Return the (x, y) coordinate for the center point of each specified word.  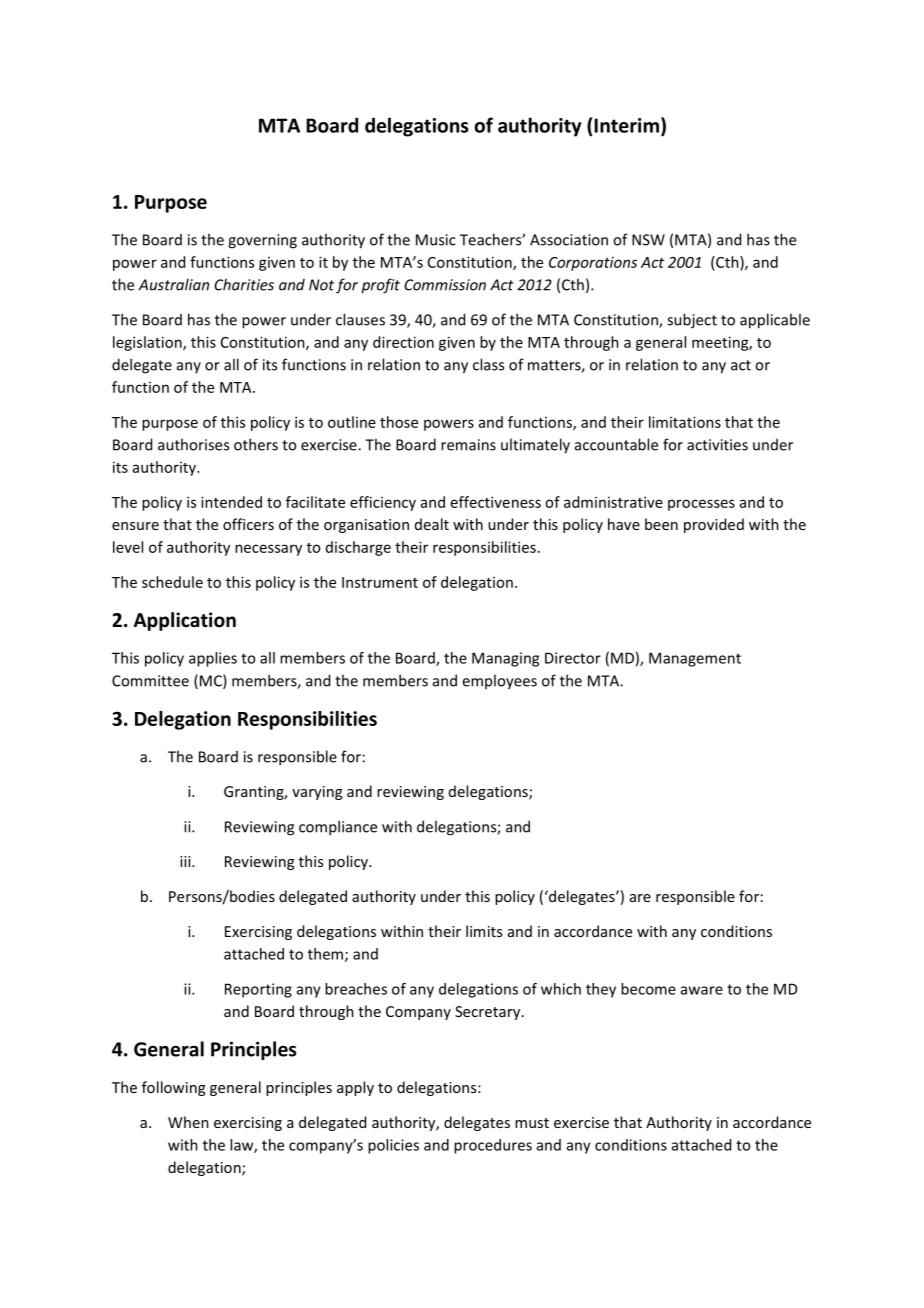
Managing (505, 659)
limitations (685, 422)
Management (695, 659)
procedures (493, 1146)
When (188, 1122)
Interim (626, 125)
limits (484, 931)
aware (702, 990)
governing (262, 241)
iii (186, 861)
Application (185, 621)
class (488, 364)
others (256, 444)
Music (436, 240)
